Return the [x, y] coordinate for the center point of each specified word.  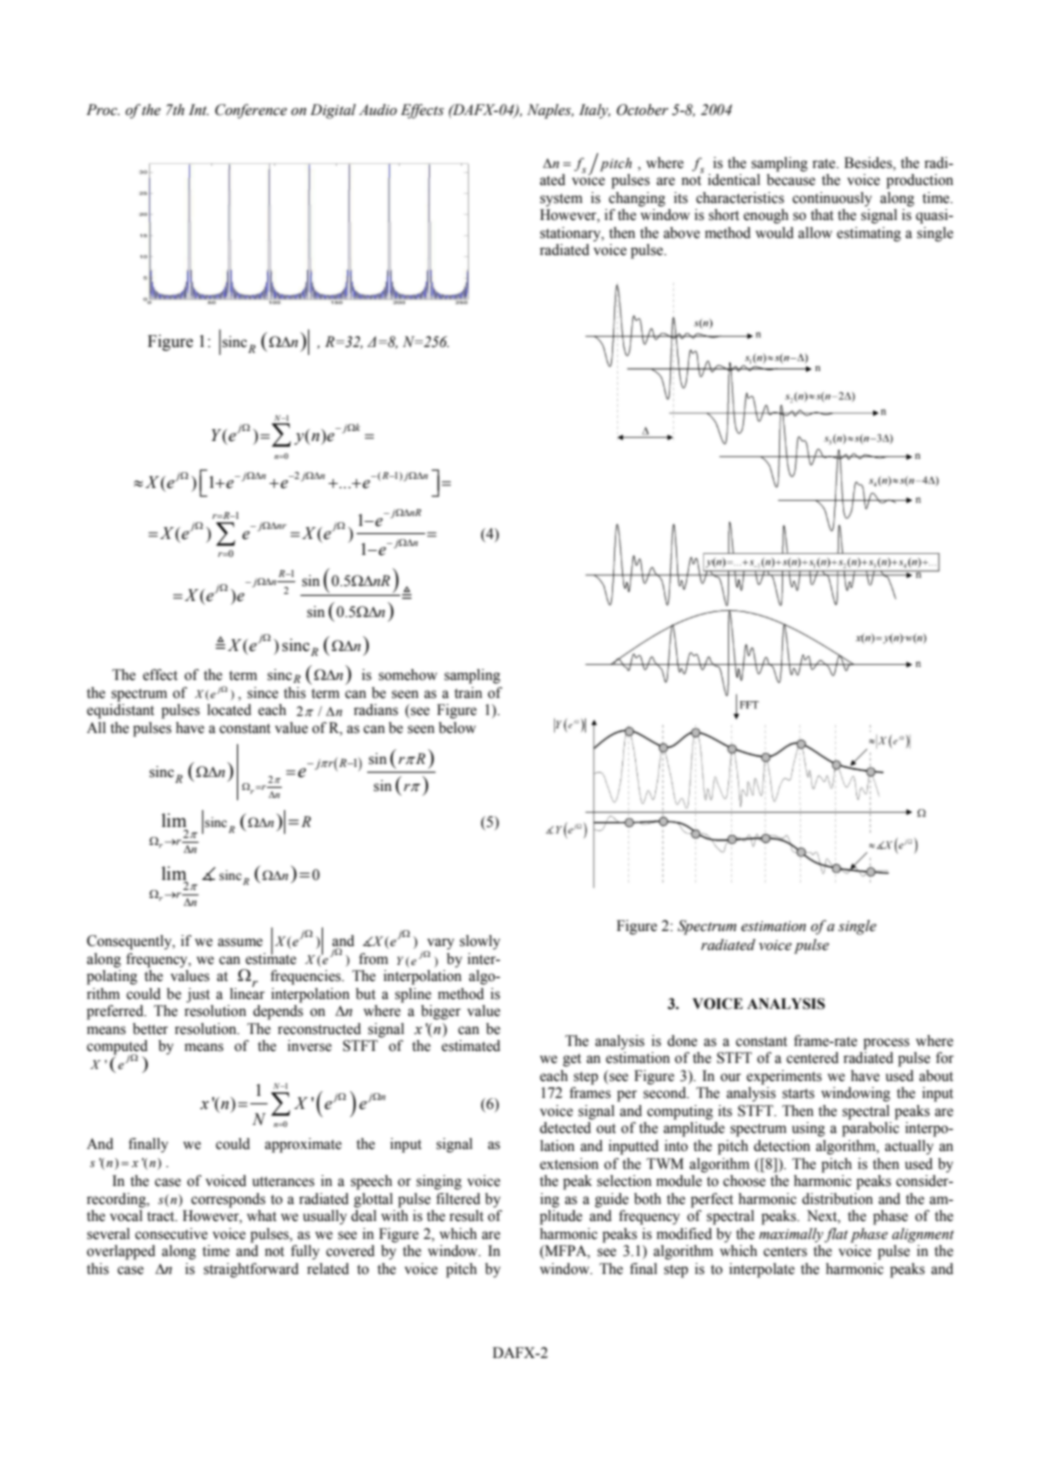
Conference [251, 111]
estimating [869, 234]
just [198, 995]
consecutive [171, 1234]
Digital [333, 111]
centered [812, 1058]
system [561, 200]
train [468, 692]
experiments [784, 1077]
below [457, 728]
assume [240, 942]
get [572, 1060]
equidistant [120, 711]
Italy [594, 111]
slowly [480, 942]
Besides [869, 163]
